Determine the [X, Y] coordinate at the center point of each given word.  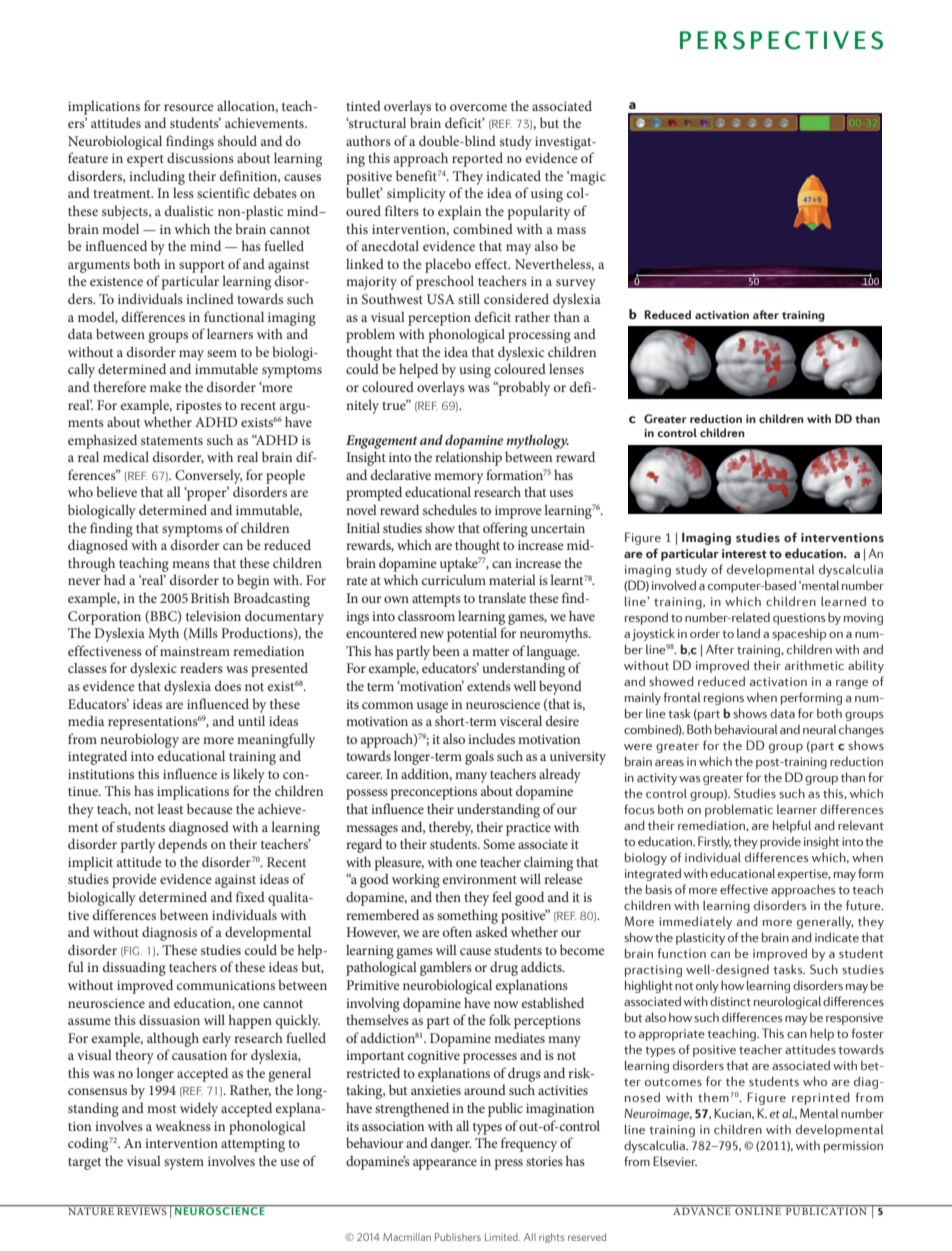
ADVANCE [702, 1211]
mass [571, 230]
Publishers [458, 1237]
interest [744, 554]
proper [207, 494]
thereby [451, 828]
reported [477, 159]
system [184, 1164]
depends [182, 845]
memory [458, 478]
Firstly [714, 842]
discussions [200, 157]
